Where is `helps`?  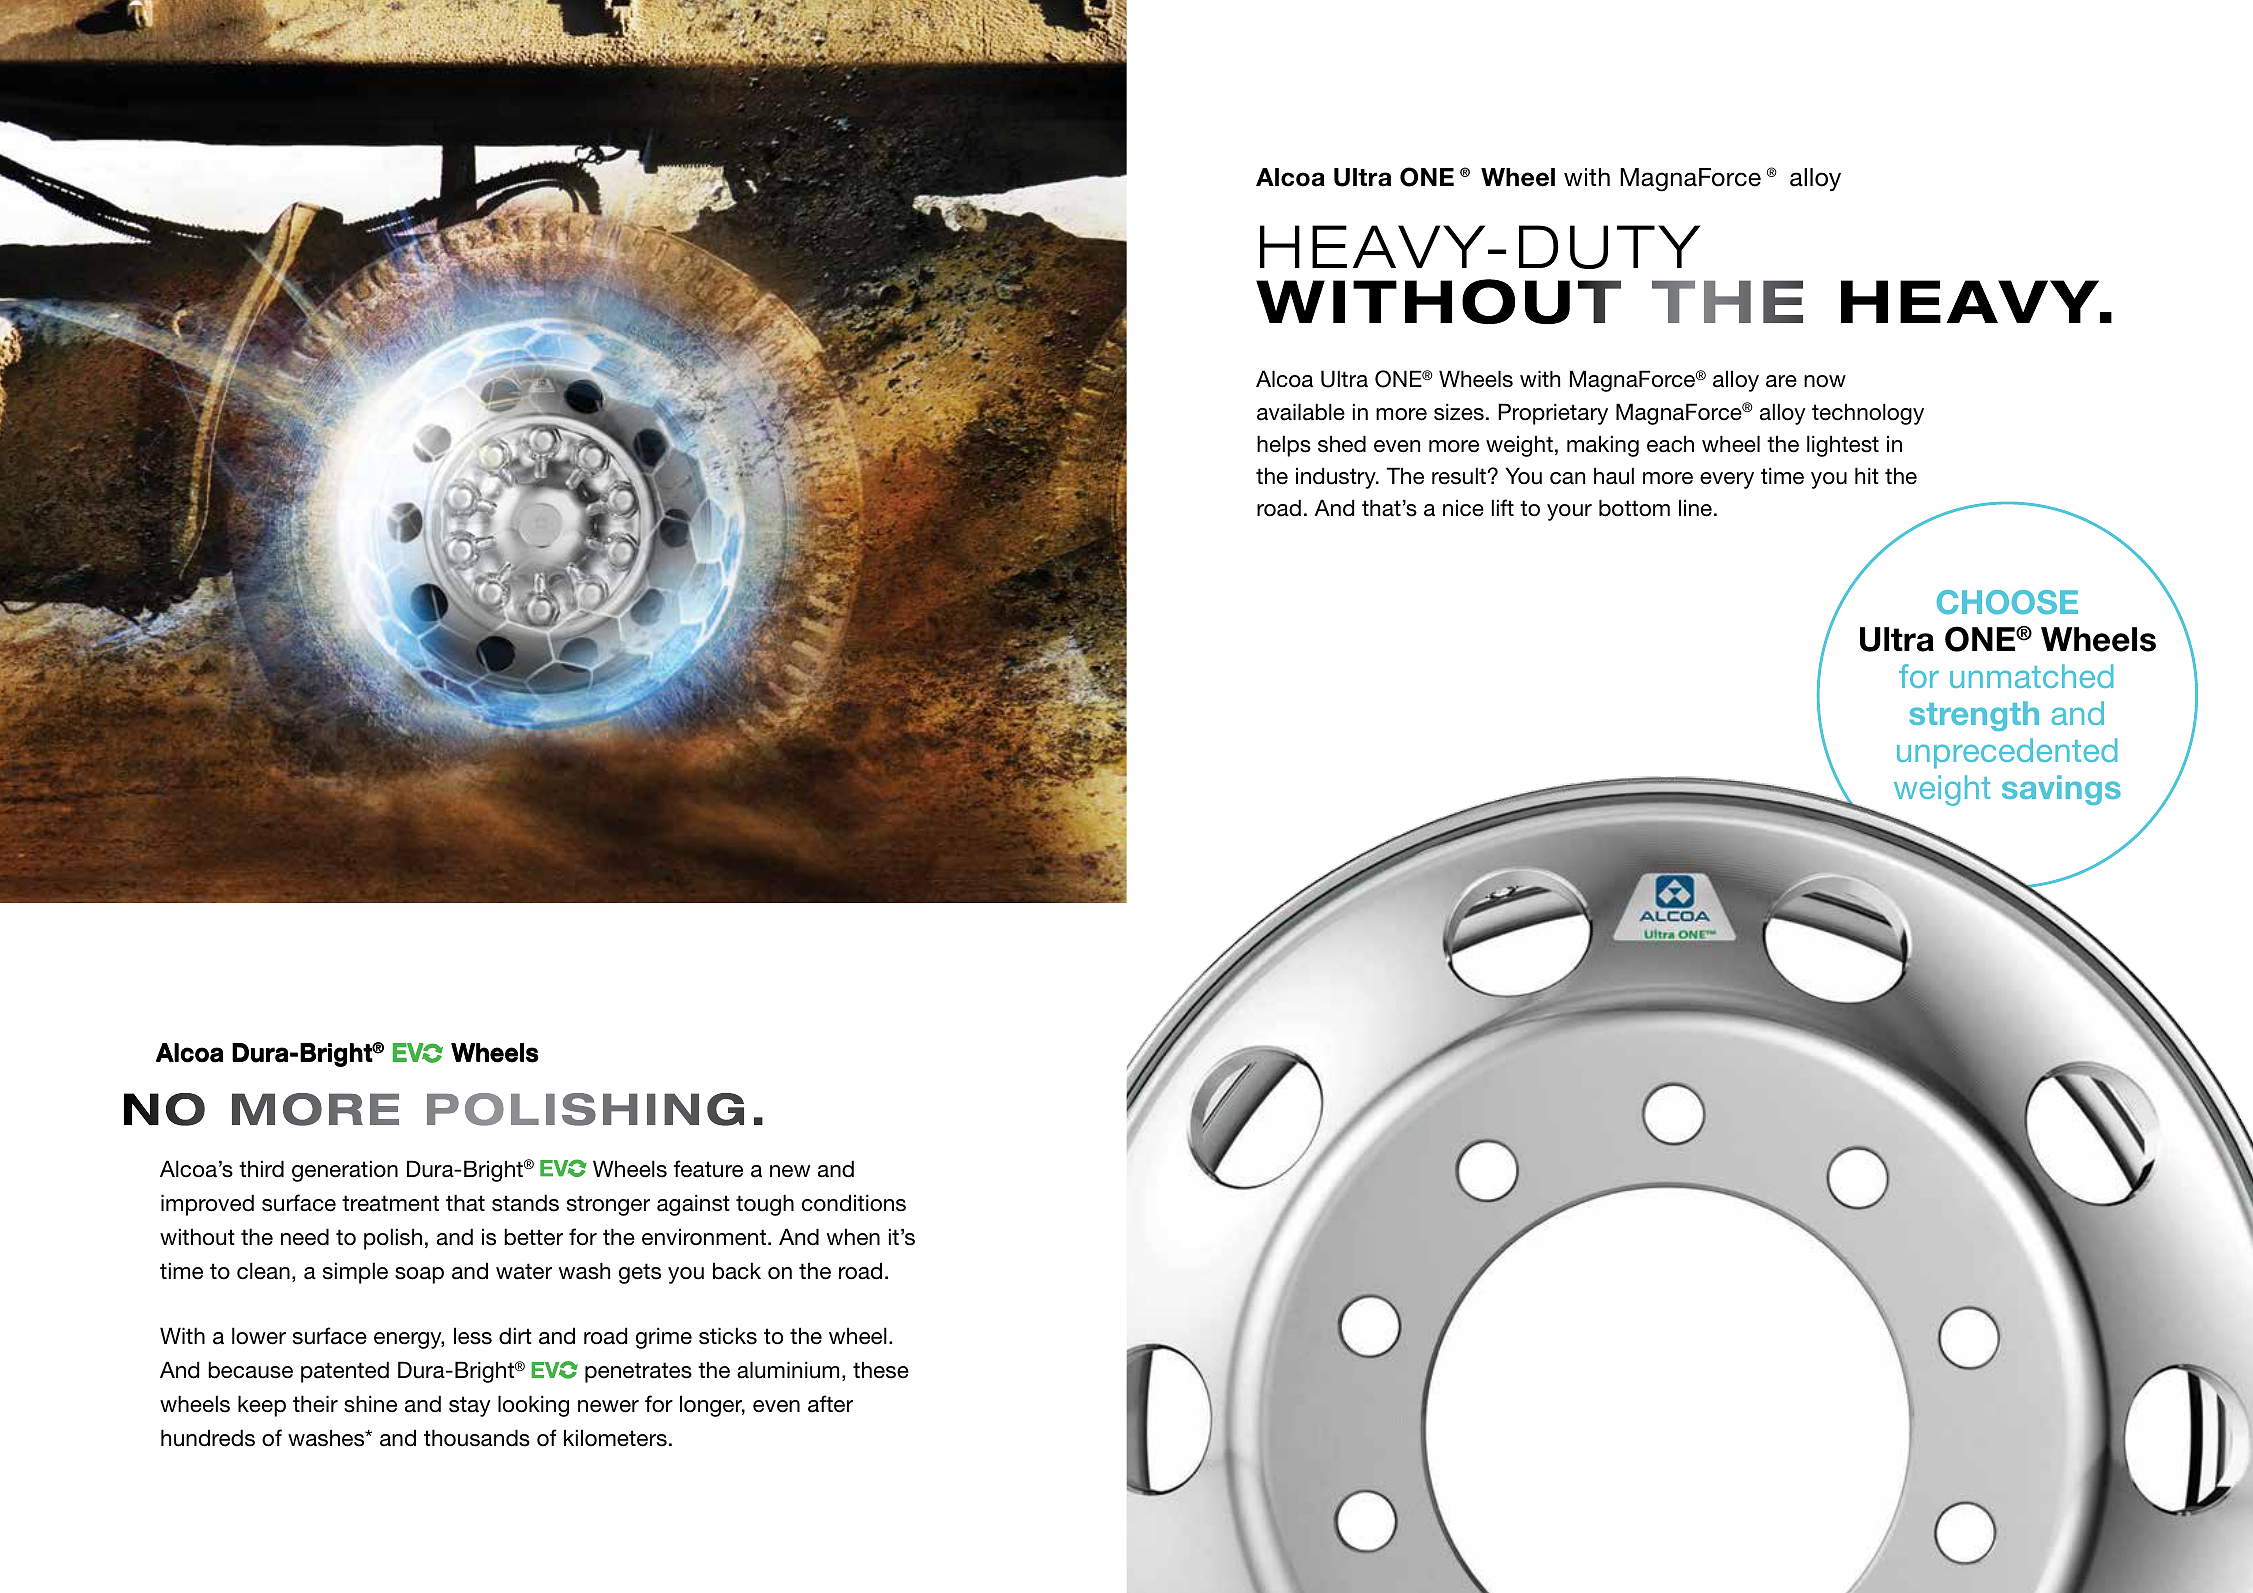 helps is located at coordinates (1284, 446).
